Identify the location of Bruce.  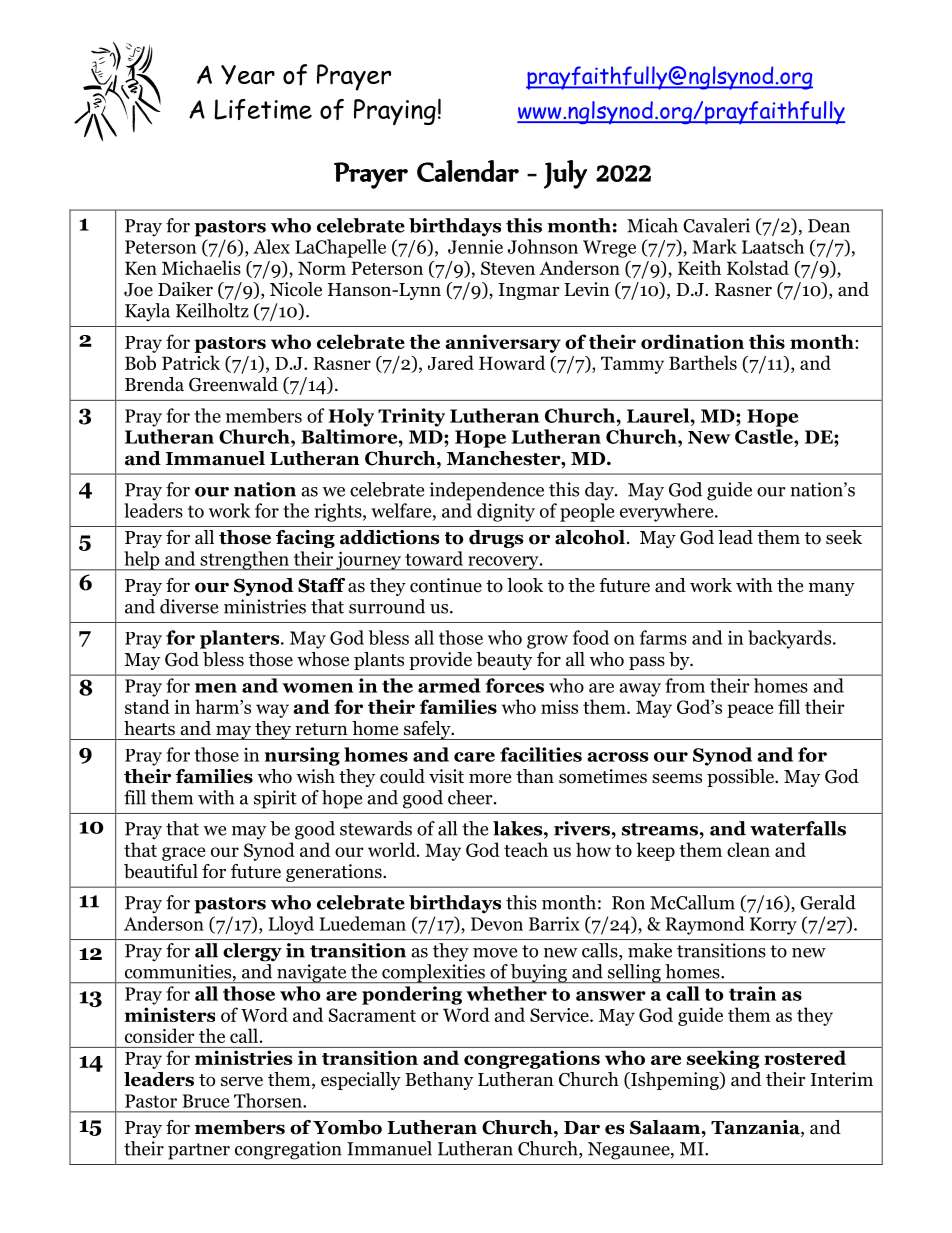
(205, 1101).
